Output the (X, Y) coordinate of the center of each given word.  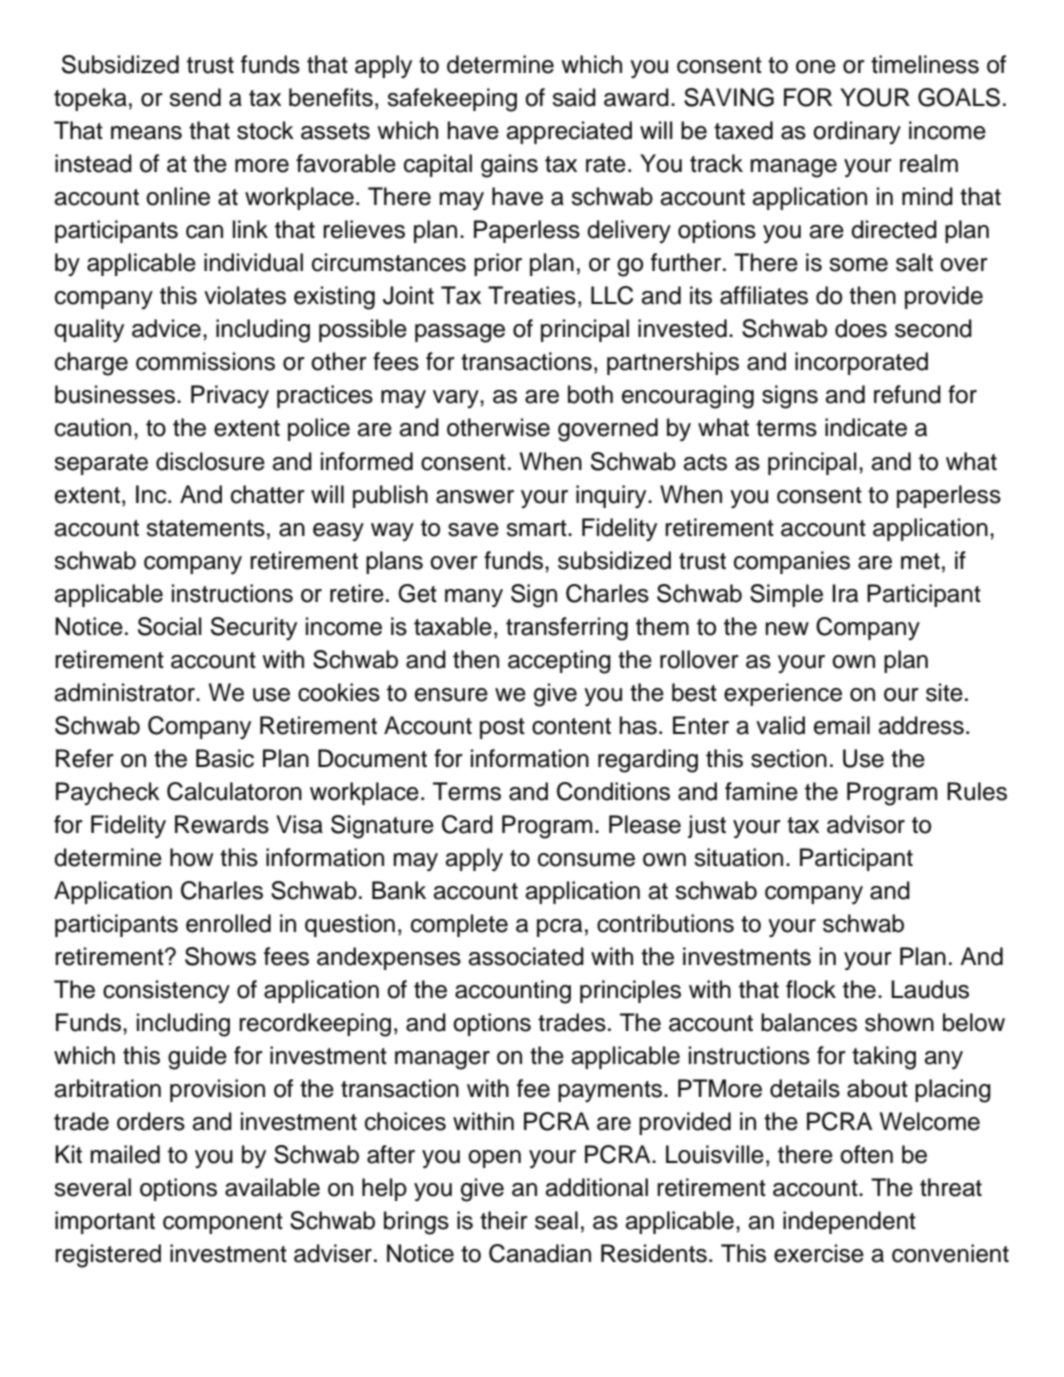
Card (467, 824)
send (195, 97)
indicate (866, 427)
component (223, 1223)
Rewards (222, 824)
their (504, 1220)
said (574, 97)
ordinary (857, 132)
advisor (866, 824)
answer (475, 497)
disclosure (210, 461)
